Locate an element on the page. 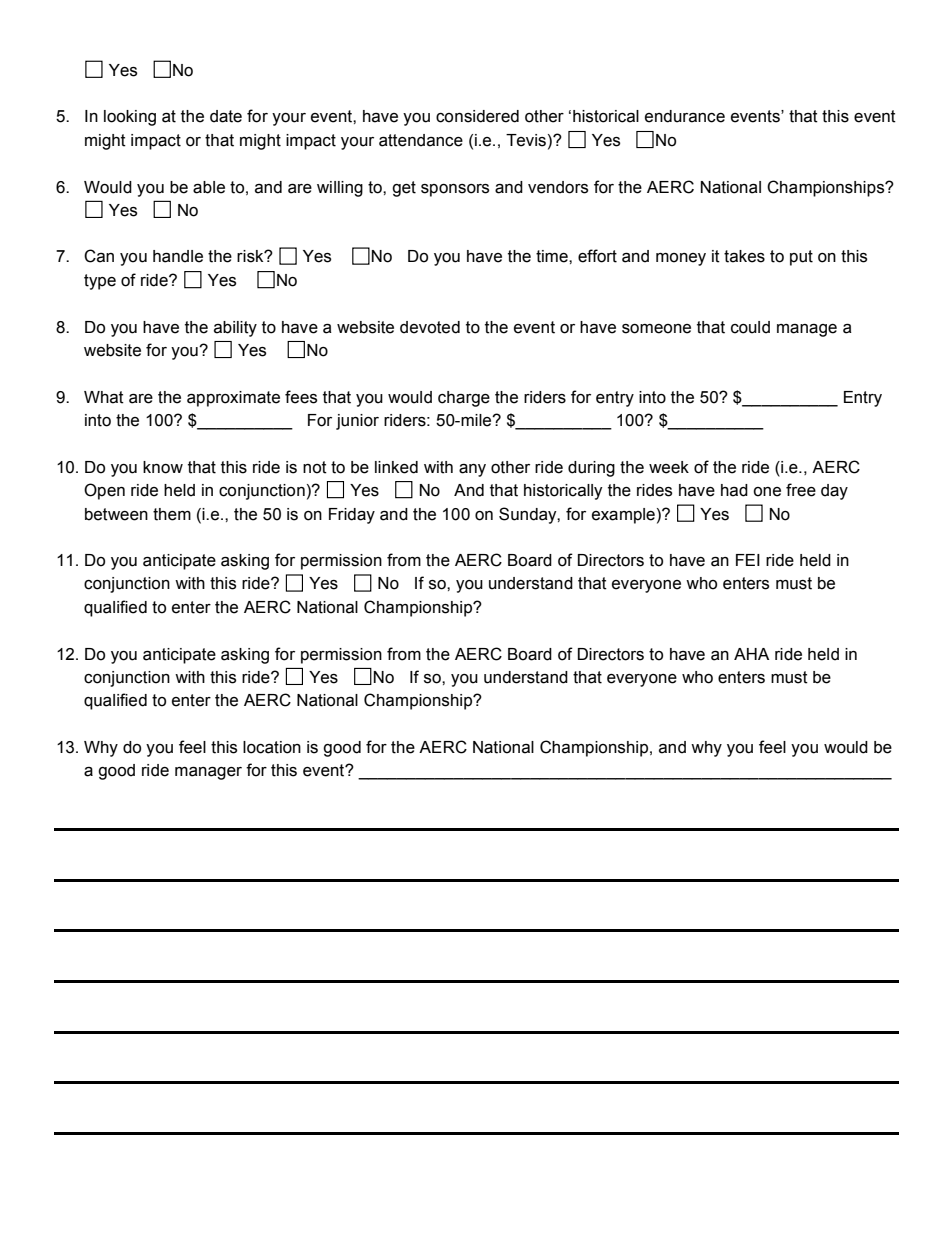 This image has width=952, height=1233. know is located at coordinates (163, 467).
